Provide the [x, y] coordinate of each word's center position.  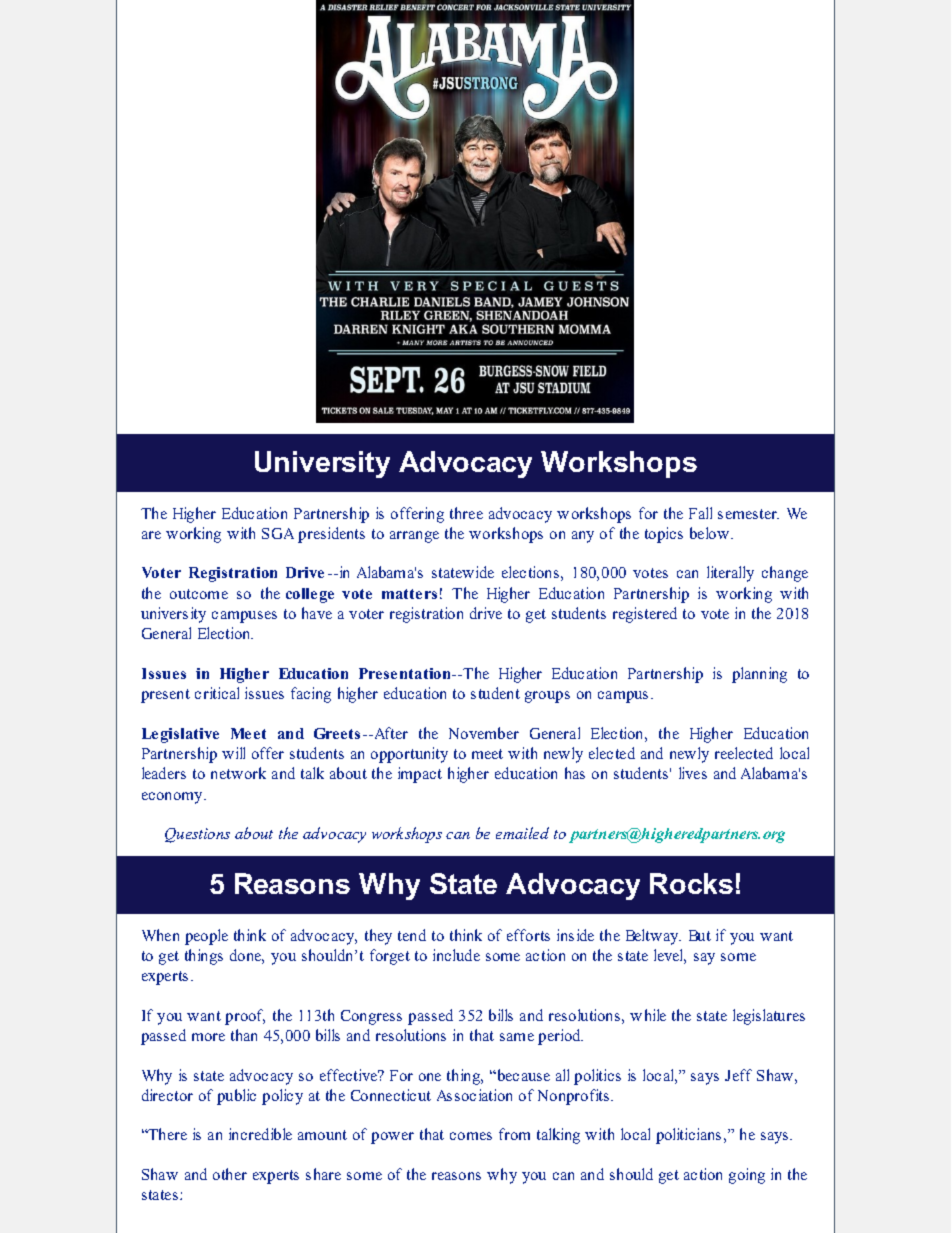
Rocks [691, 883]
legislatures [769, 1017]
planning [759, 675]
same [517, 1037]
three [466, 513]
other [230, 1174]
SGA [278, 533]
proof [245, 1017]
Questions [197, 835]
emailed [522, 833]
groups [547, 697]
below [709, 533]
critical [217, 693]
